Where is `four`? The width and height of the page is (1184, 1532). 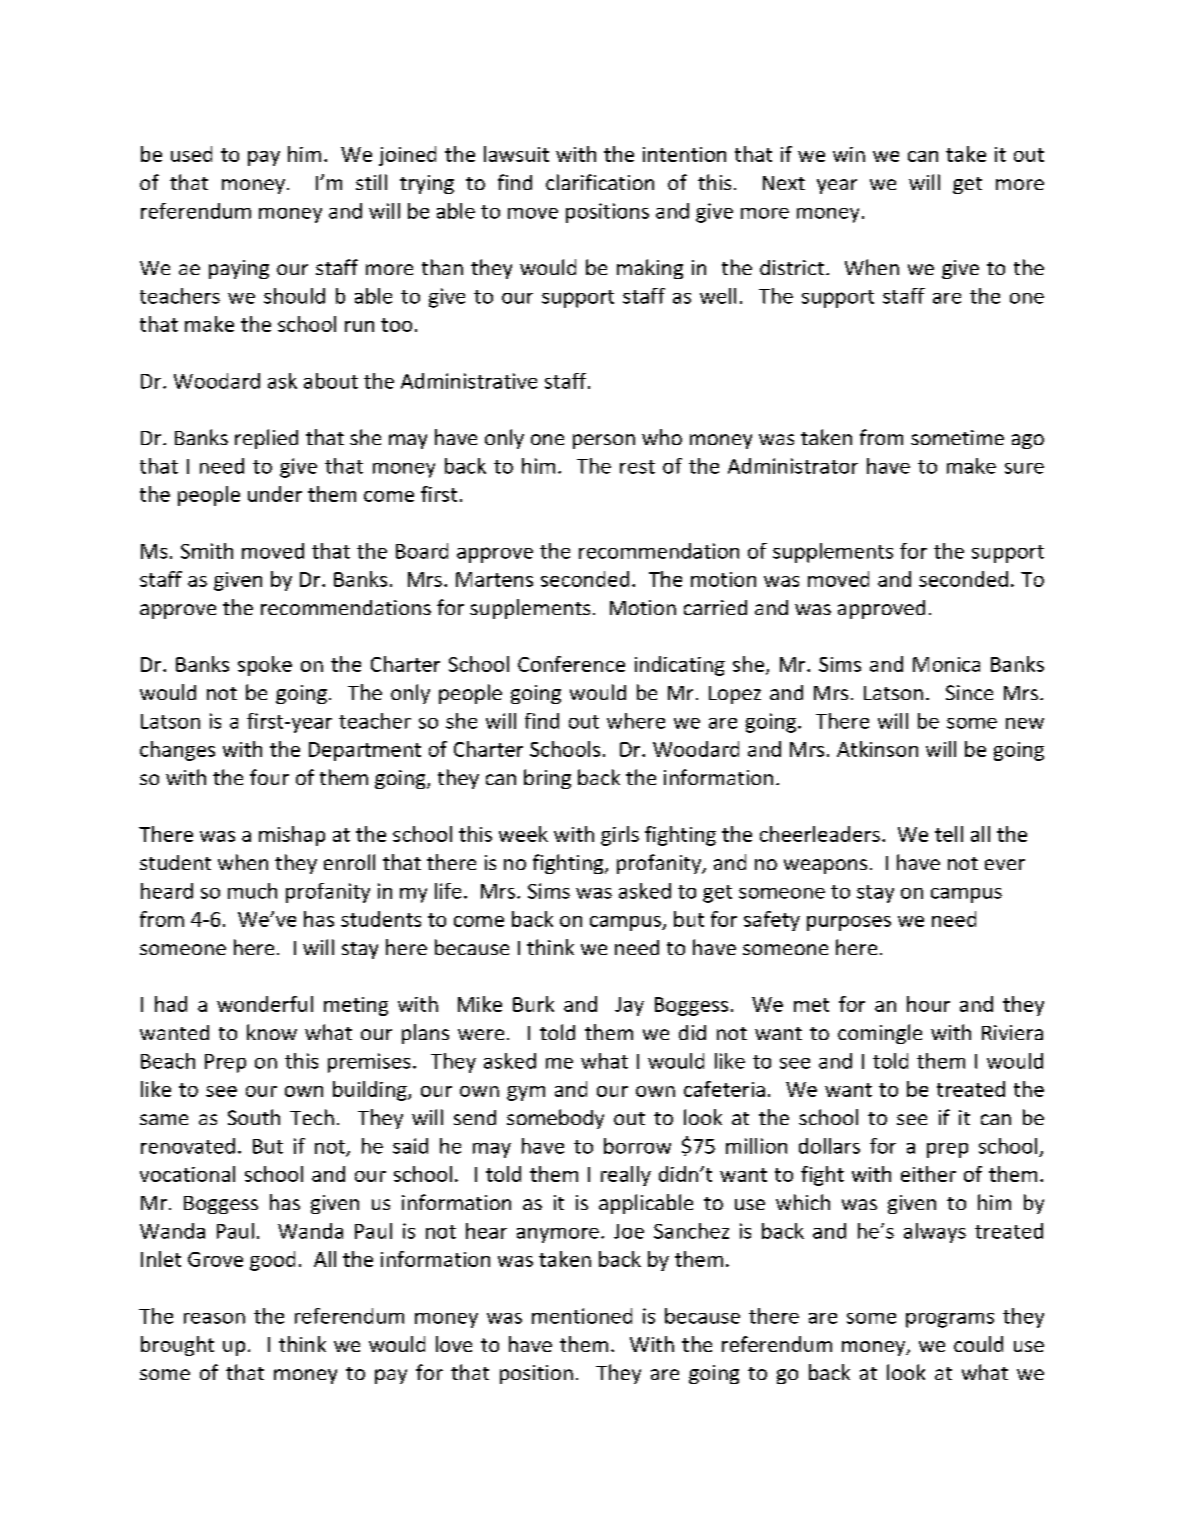 four is located at coordinates (269, 777).
